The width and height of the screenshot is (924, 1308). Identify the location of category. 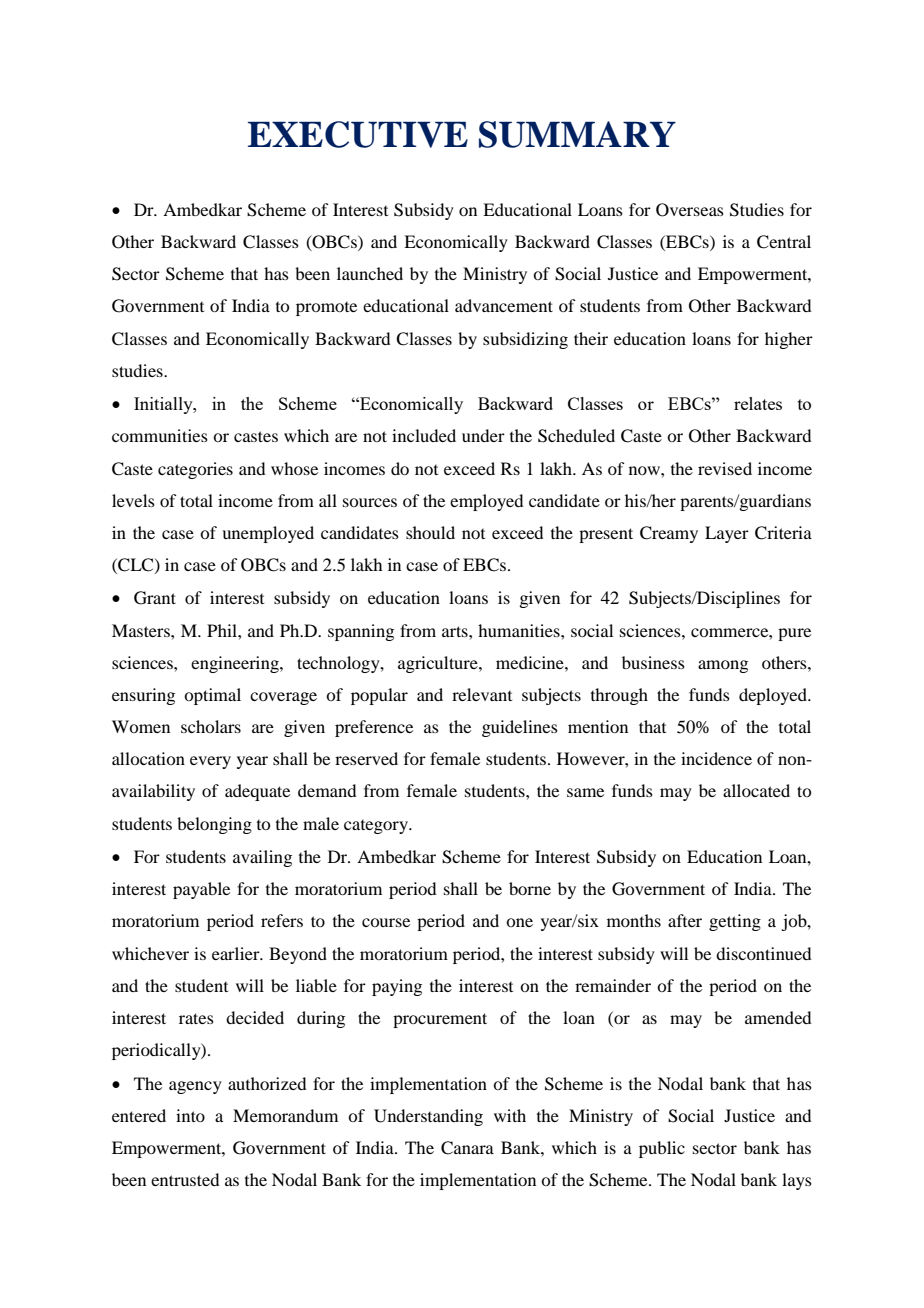
(377, 827).
